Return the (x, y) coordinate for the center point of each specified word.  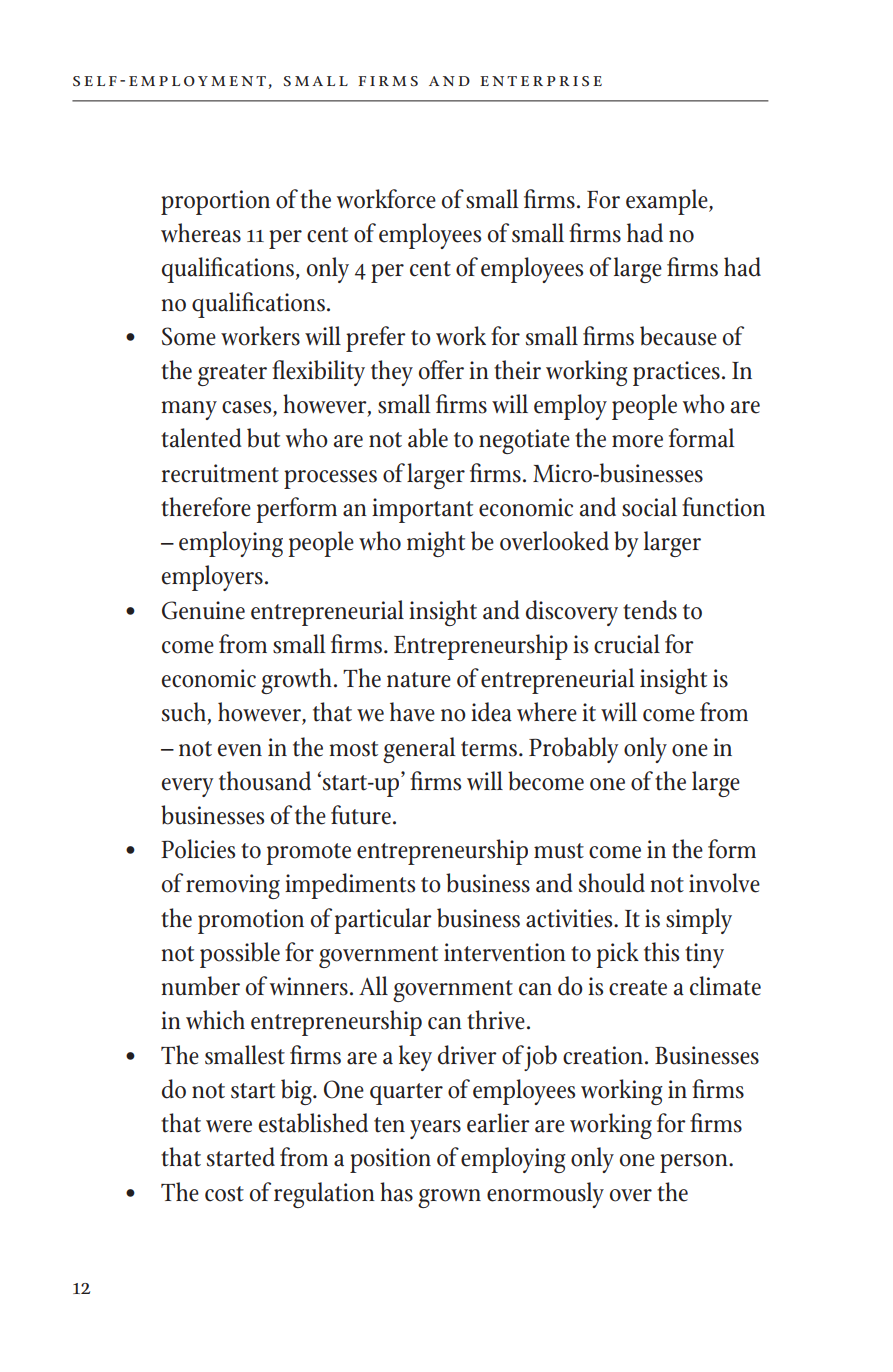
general (419, 750)
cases (248, 408)
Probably (573, 750)
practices (676, 373)
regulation (324, 1195)
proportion (215, 202)
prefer (376, 339)
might (436, 544)
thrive (496, 1020)
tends (650, 610)
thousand (265, 781)
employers (212, 578)
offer (441, 370)
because (678, 336)
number (201, 986)
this (661, 952)
